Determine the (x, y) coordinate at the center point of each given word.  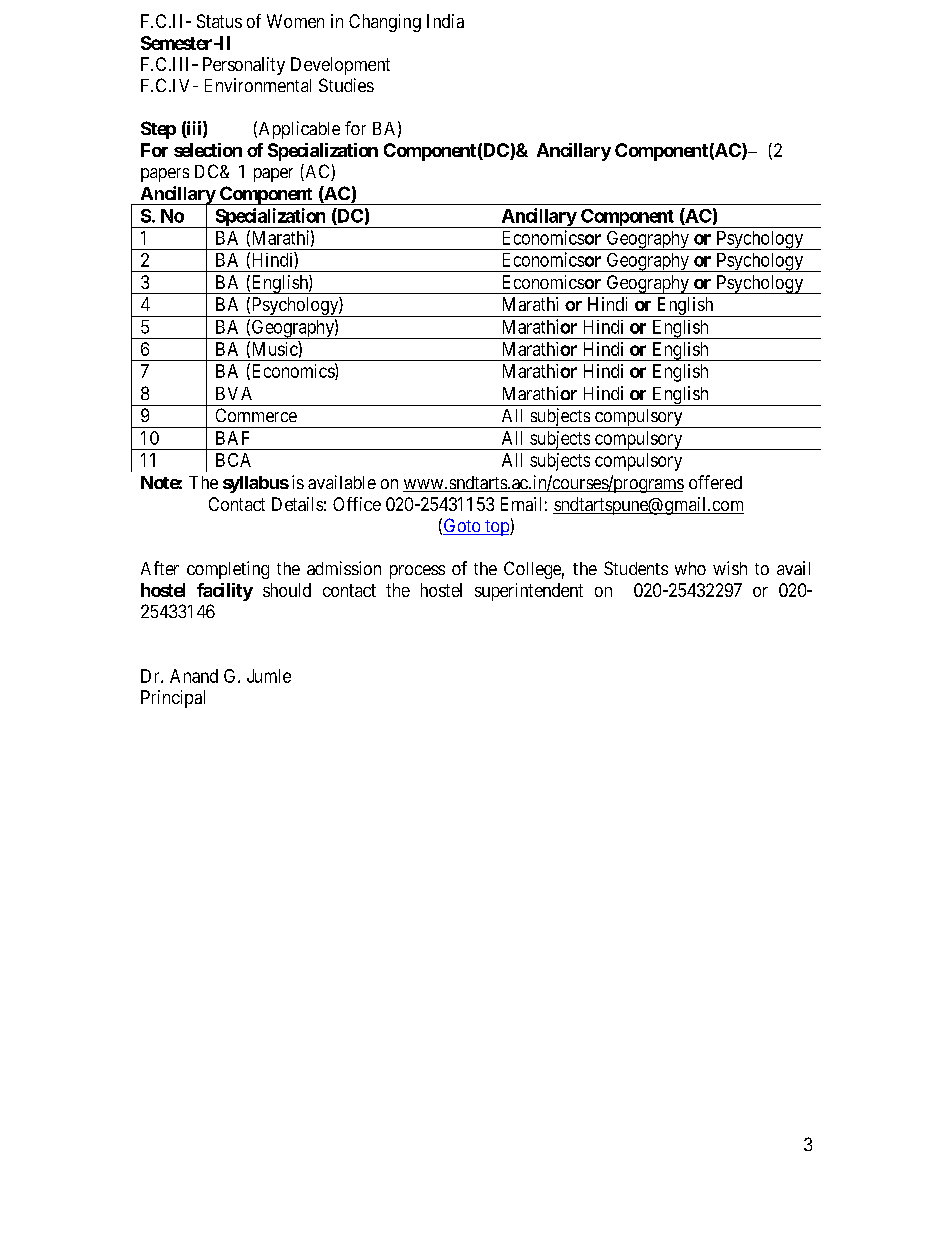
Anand (194, 676)
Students (636, 568)
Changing (385, 23)
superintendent (529, 592)
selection (208, 150)
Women (295, 21)
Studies (346, 85)
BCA (233, 460)
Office (357, 504)
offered (715, 482)
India (445, 21)
